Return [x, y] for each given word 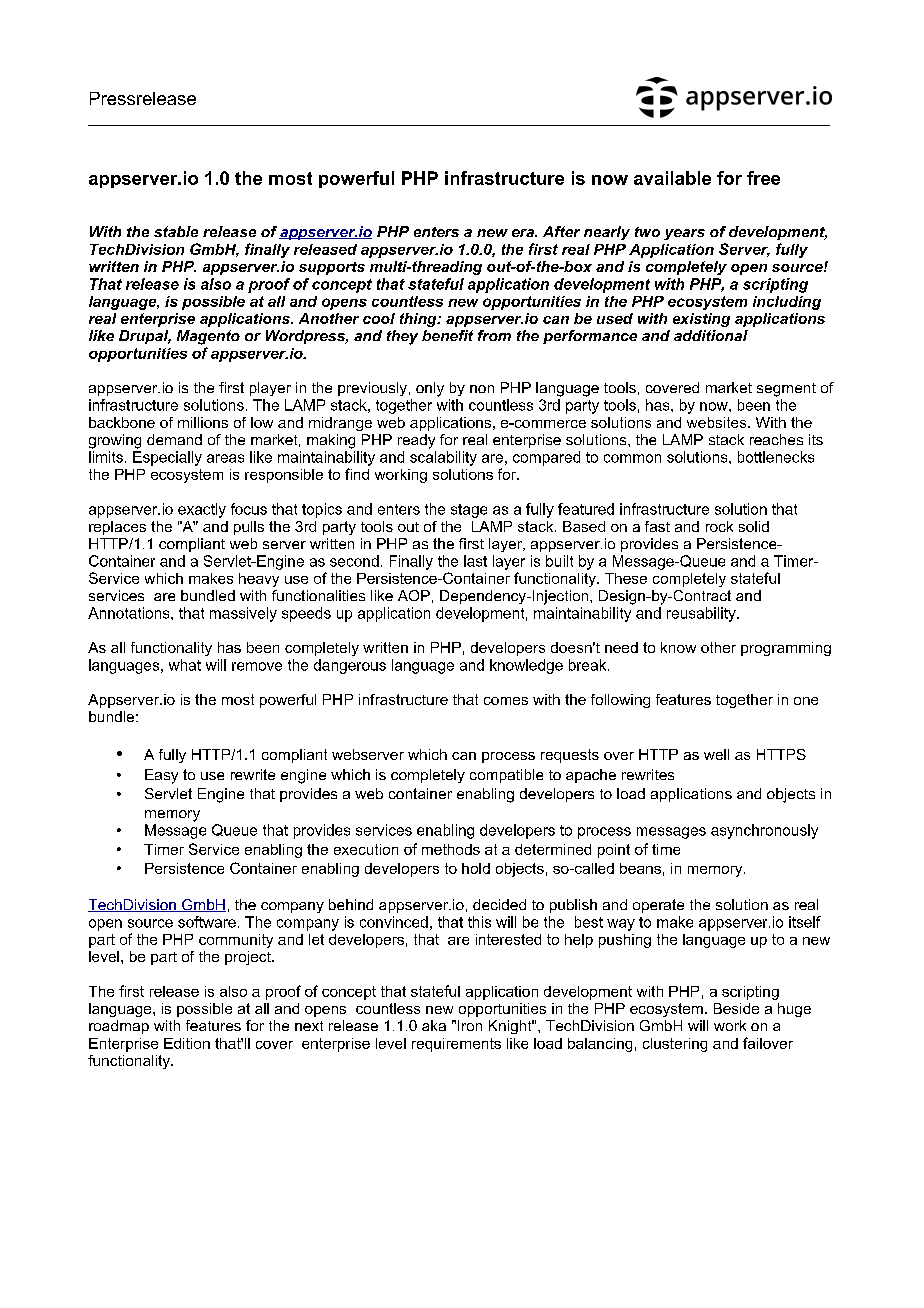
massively [243, 614]
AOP [414, 595]
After [561, 231]
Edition [187, 1043]
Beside [736, 1008]
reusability [702, 614]
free [763, 178]
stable [176, 231]
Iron [470, 1025]
